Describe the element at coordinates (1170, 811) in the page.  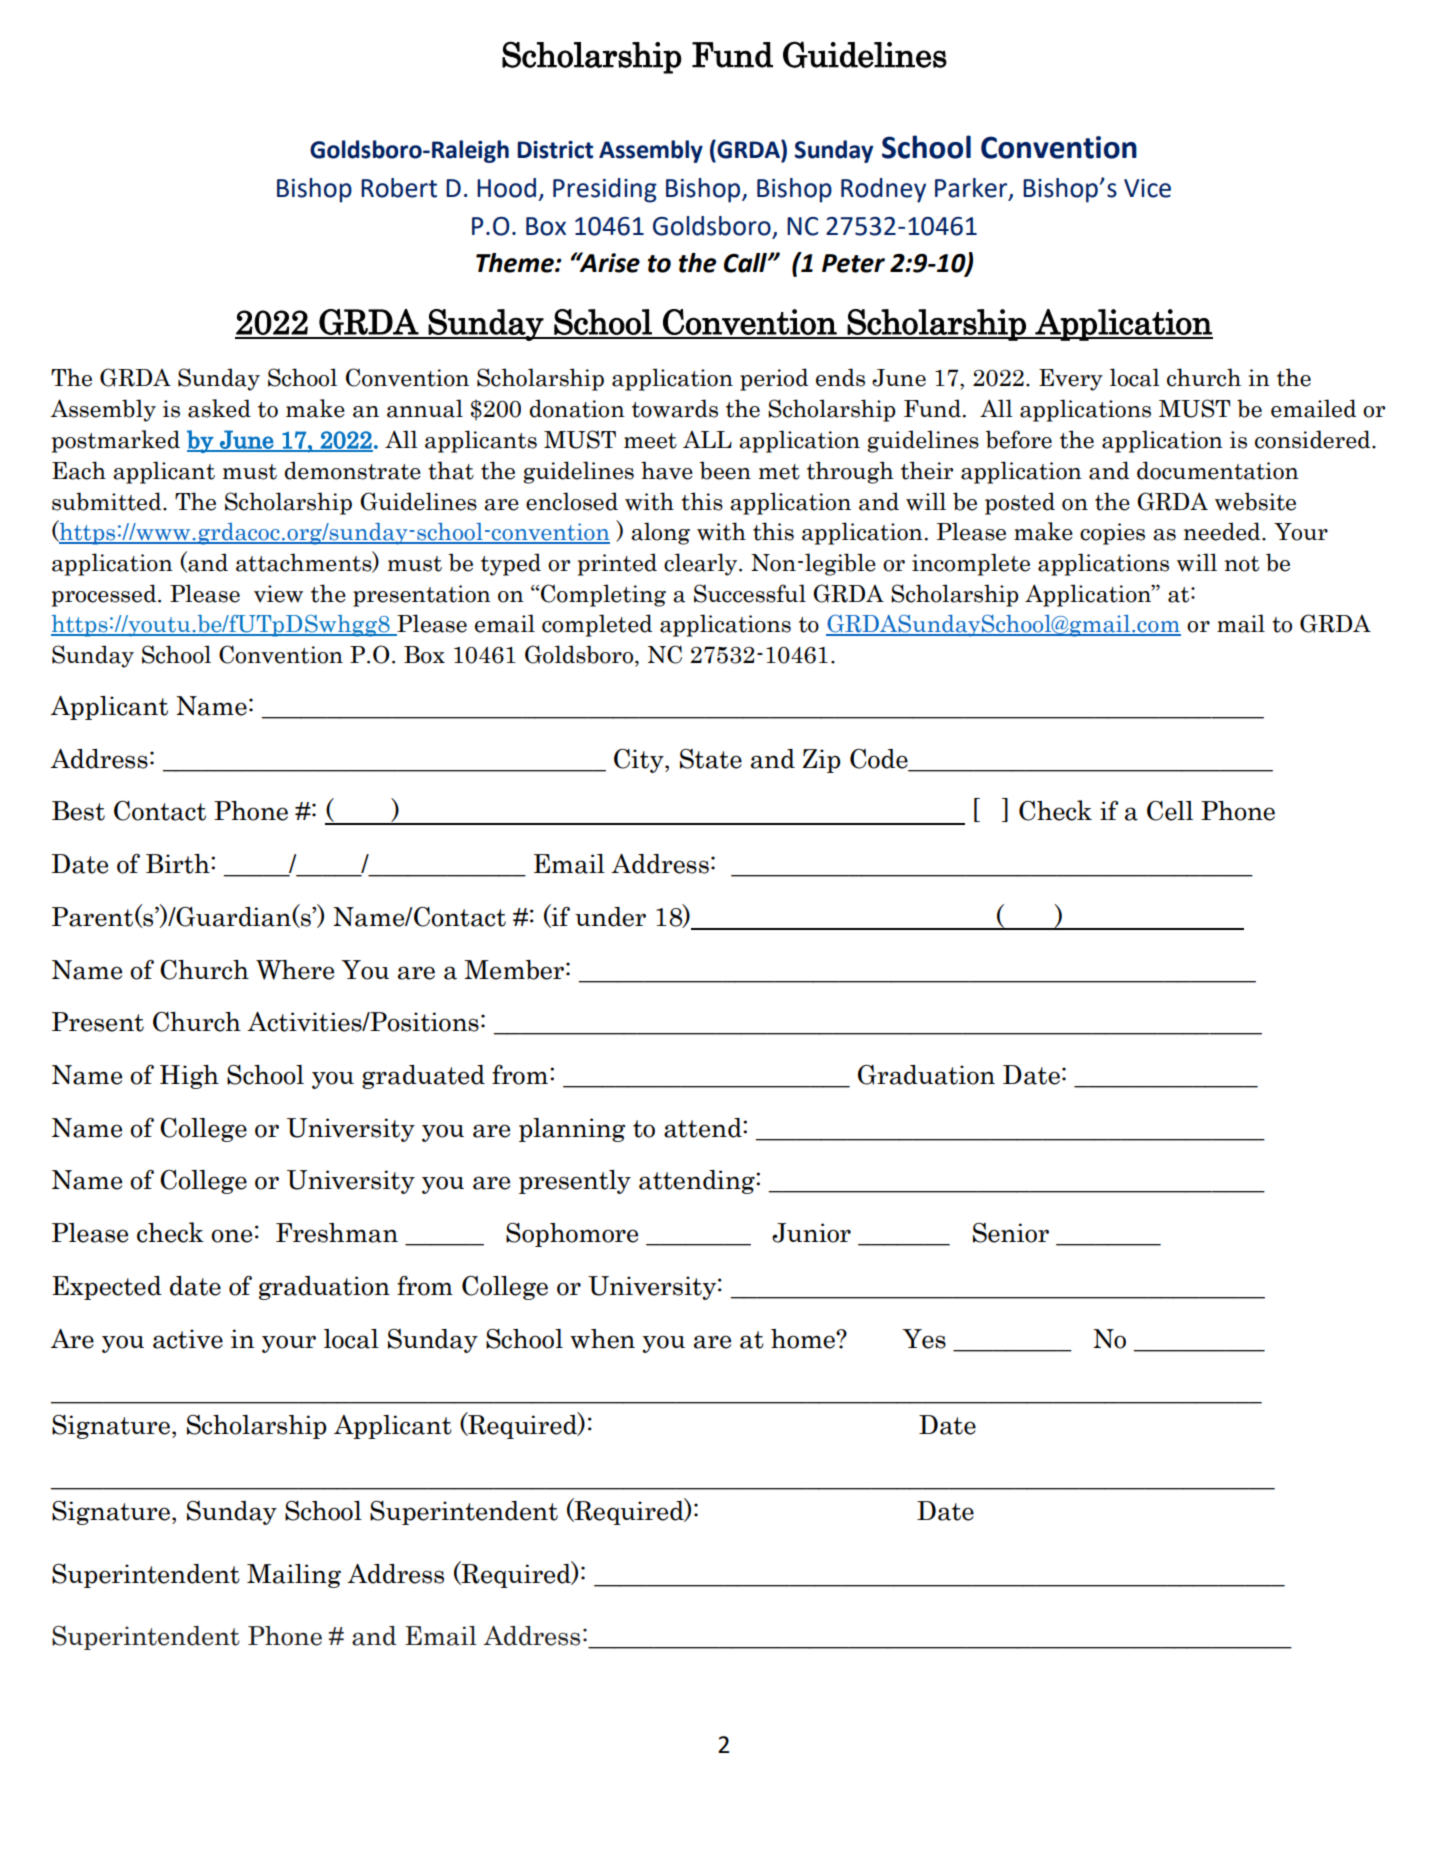
I see `Cell` at that location.
